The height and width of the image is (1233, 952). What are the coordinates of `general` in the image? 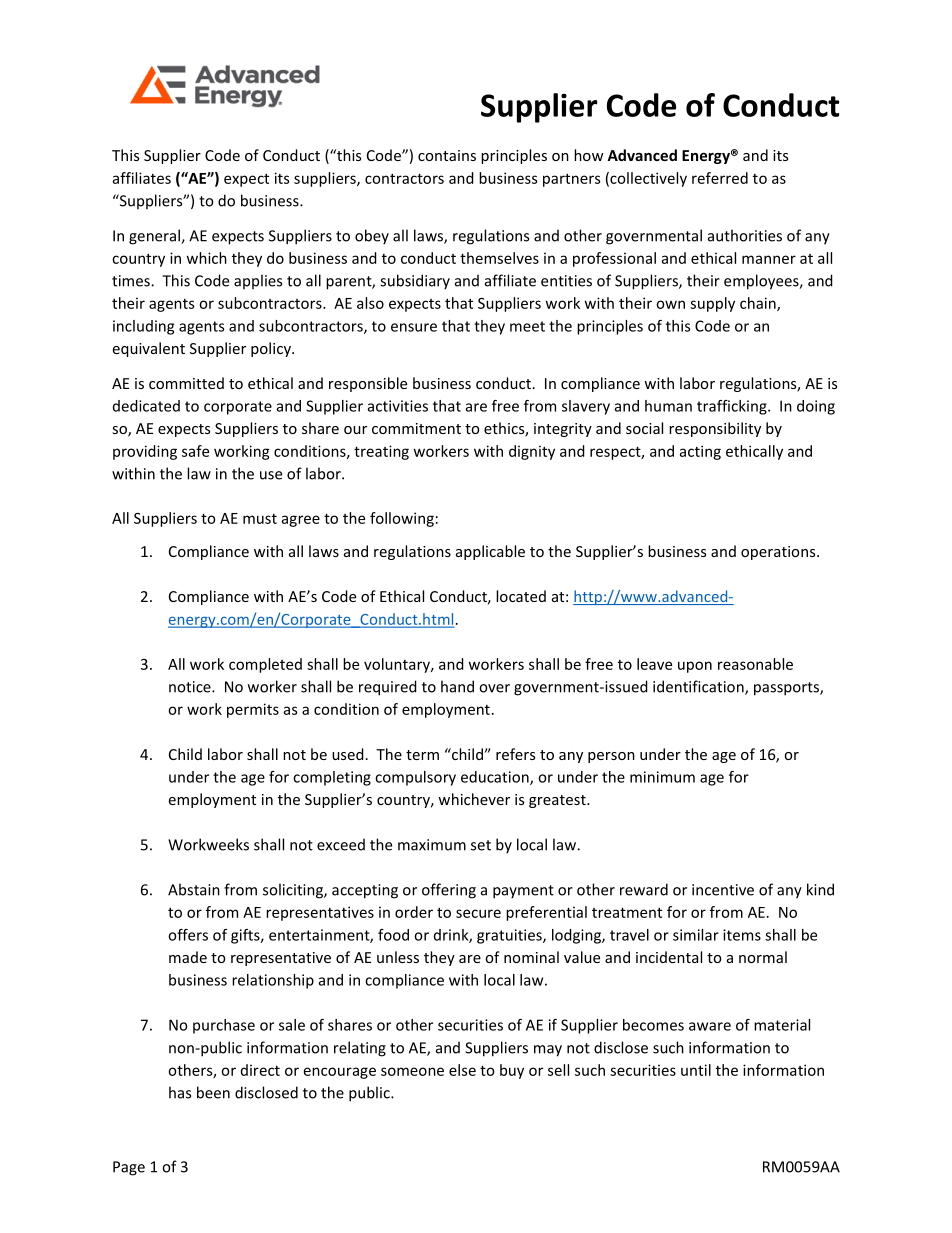 It's located at (155, 237).
